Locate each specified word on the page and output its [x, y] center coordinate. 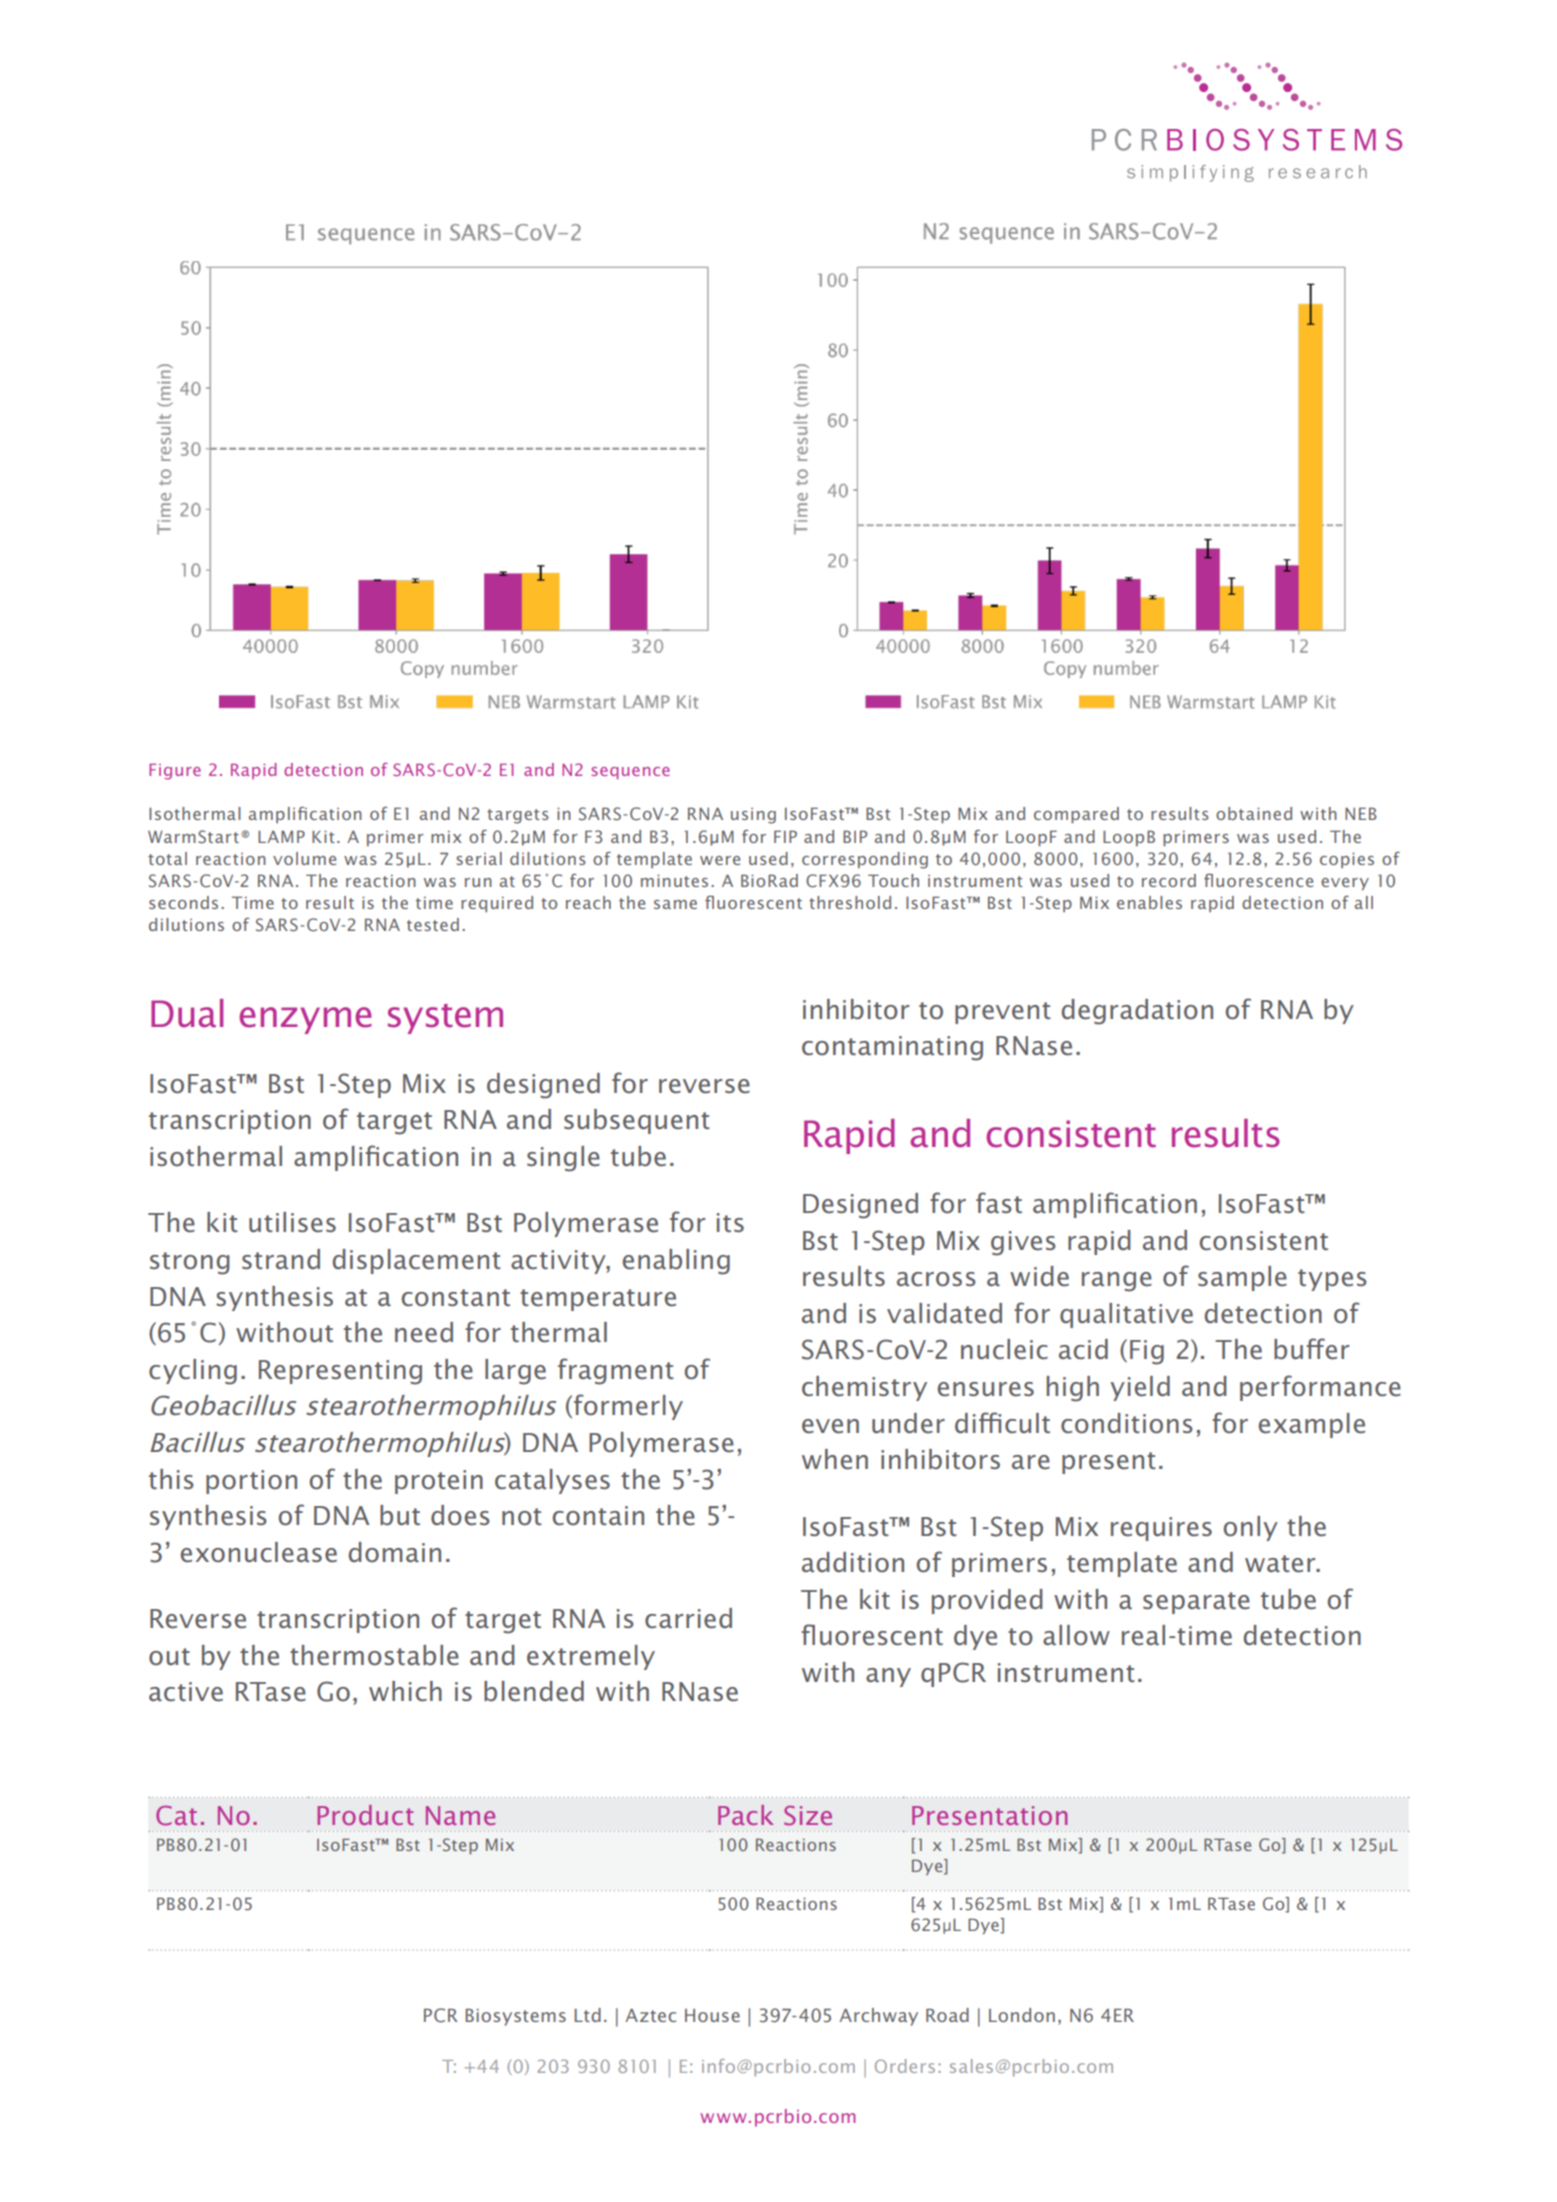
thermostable [374, 1655]
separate [1196, 1603]
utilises [292, 1222]
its [730, 1223]
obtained [1254, 813]
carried [688, 1618]
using [753, 816]
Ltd [587, 2015]
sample [1242, 1278]
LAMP [281, 836]
